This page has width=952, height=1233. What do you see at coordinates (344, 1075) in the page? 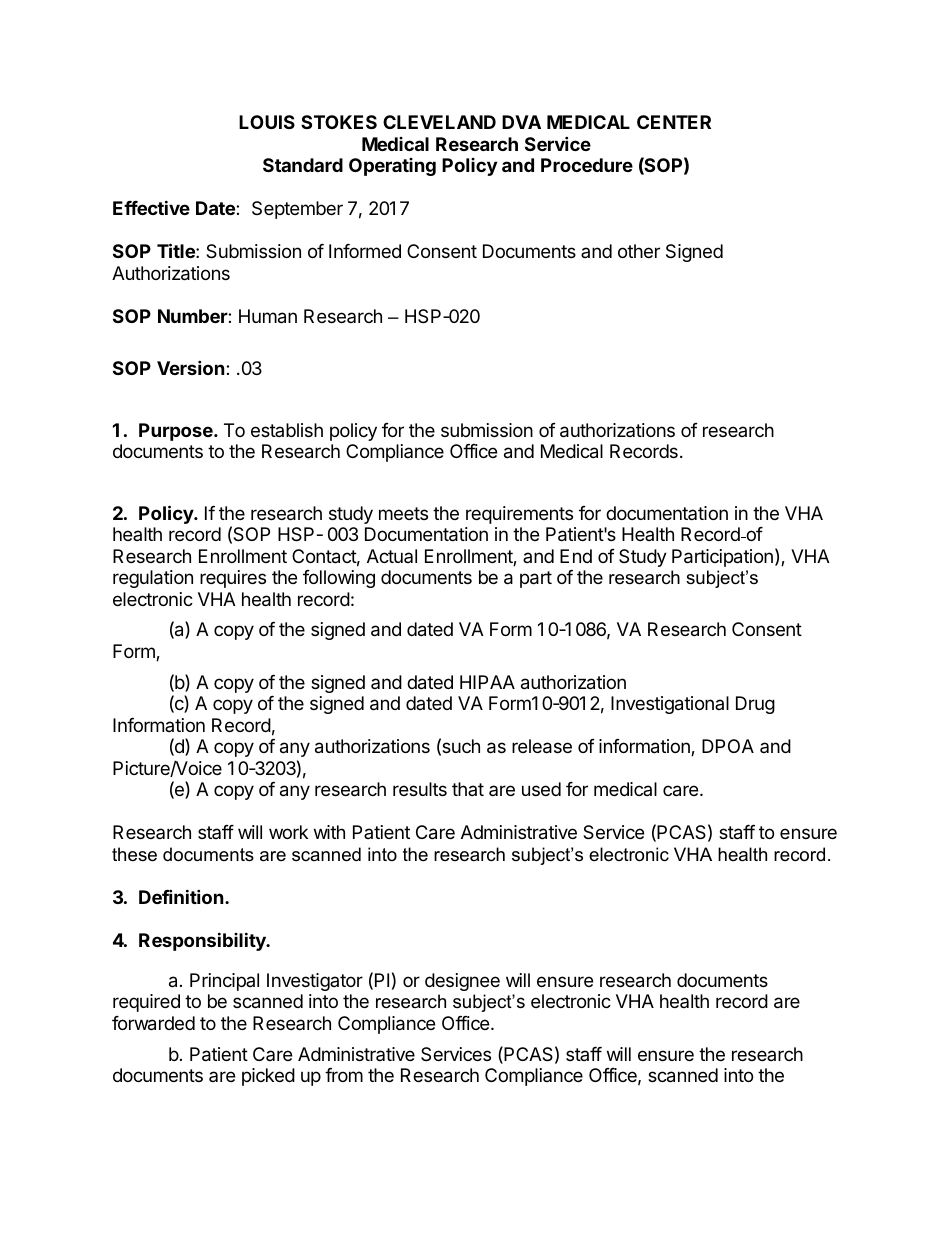
I see `from` at bounding box center [344, 1075].
